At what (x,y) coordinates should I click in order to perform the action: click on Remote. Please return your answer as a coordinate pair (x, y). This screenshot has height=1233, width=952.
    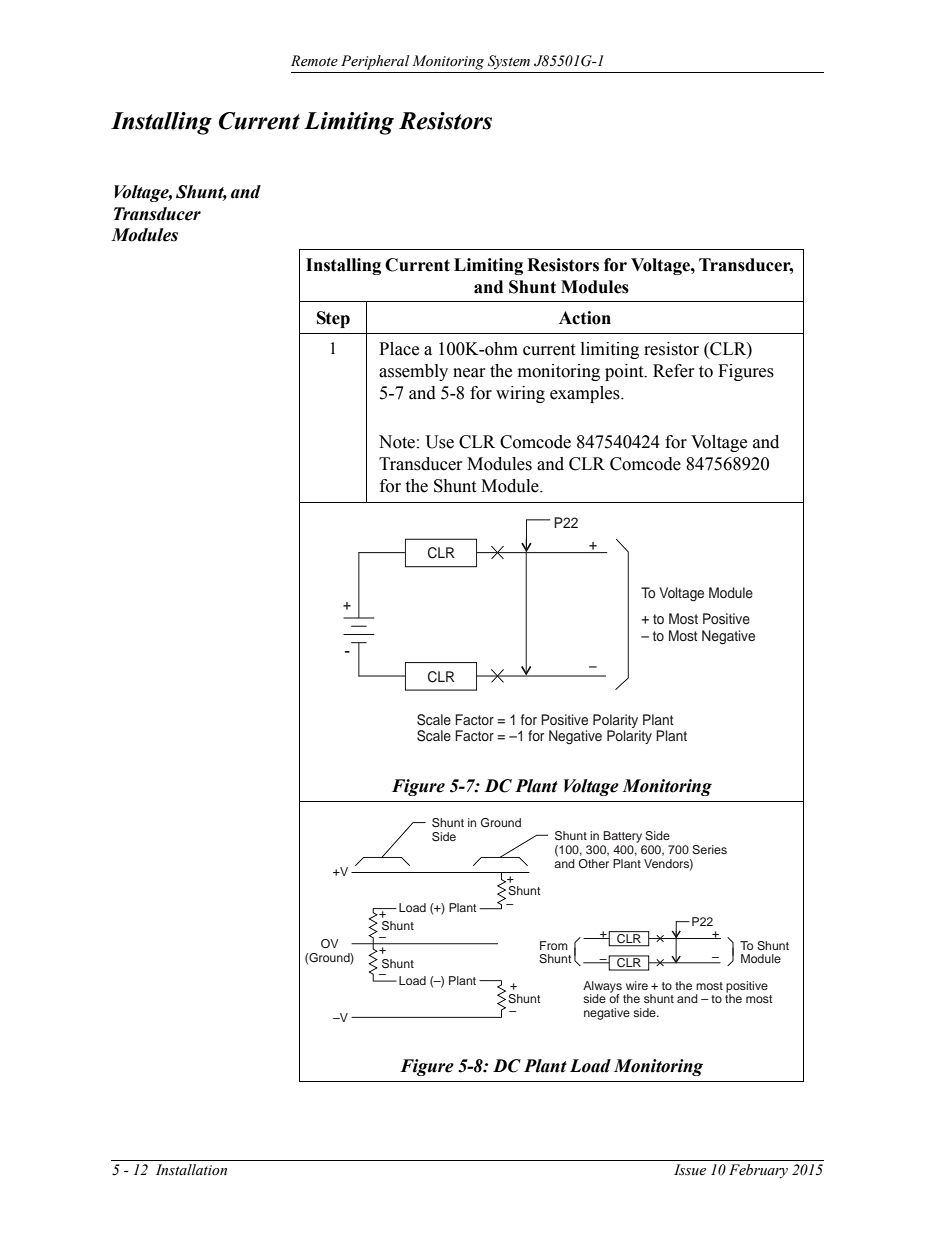
    Looking at the image, I should click on (314, 61).
